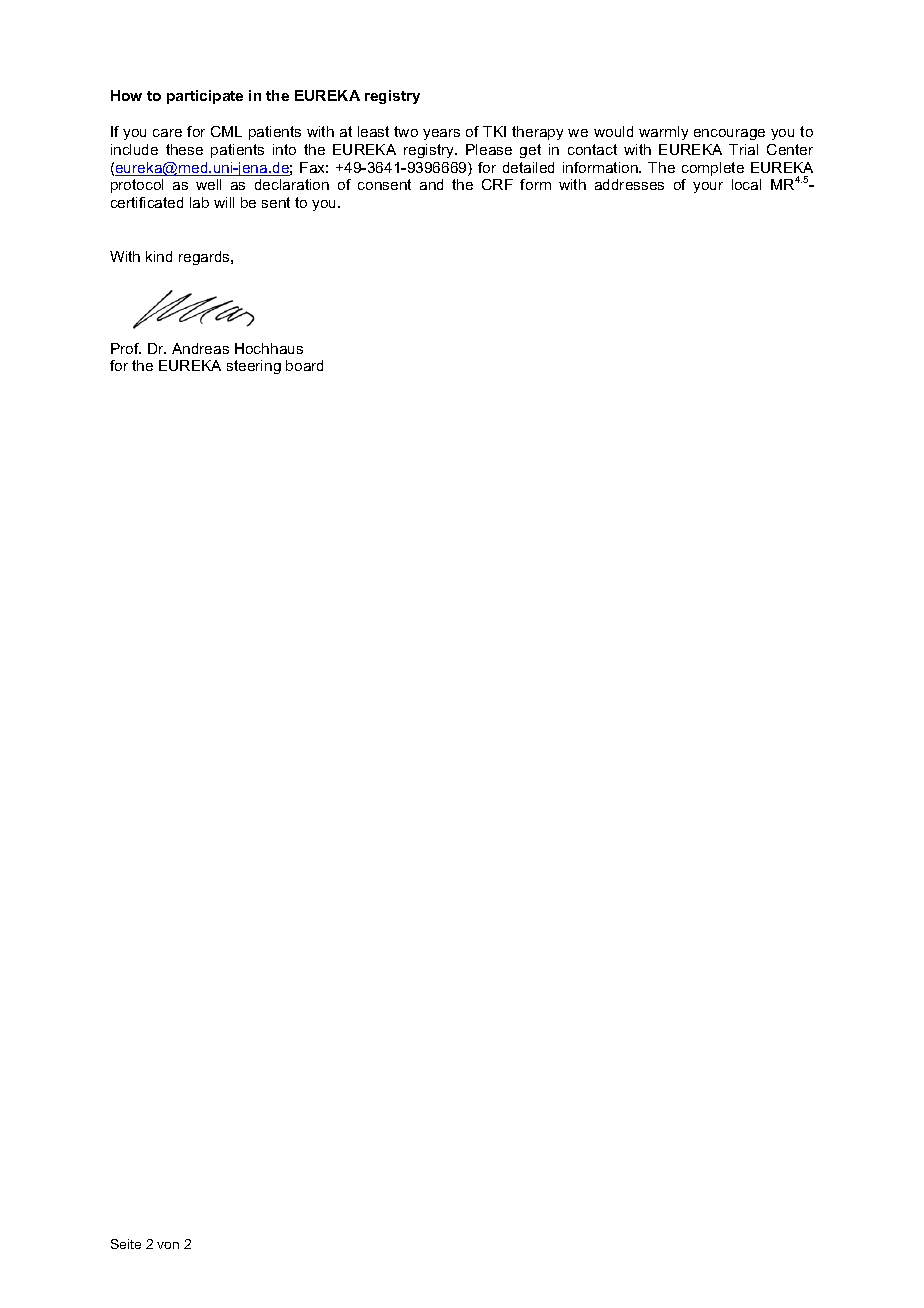 This image has height=1308, width=924. I want to click on local, so click(746, 184).
